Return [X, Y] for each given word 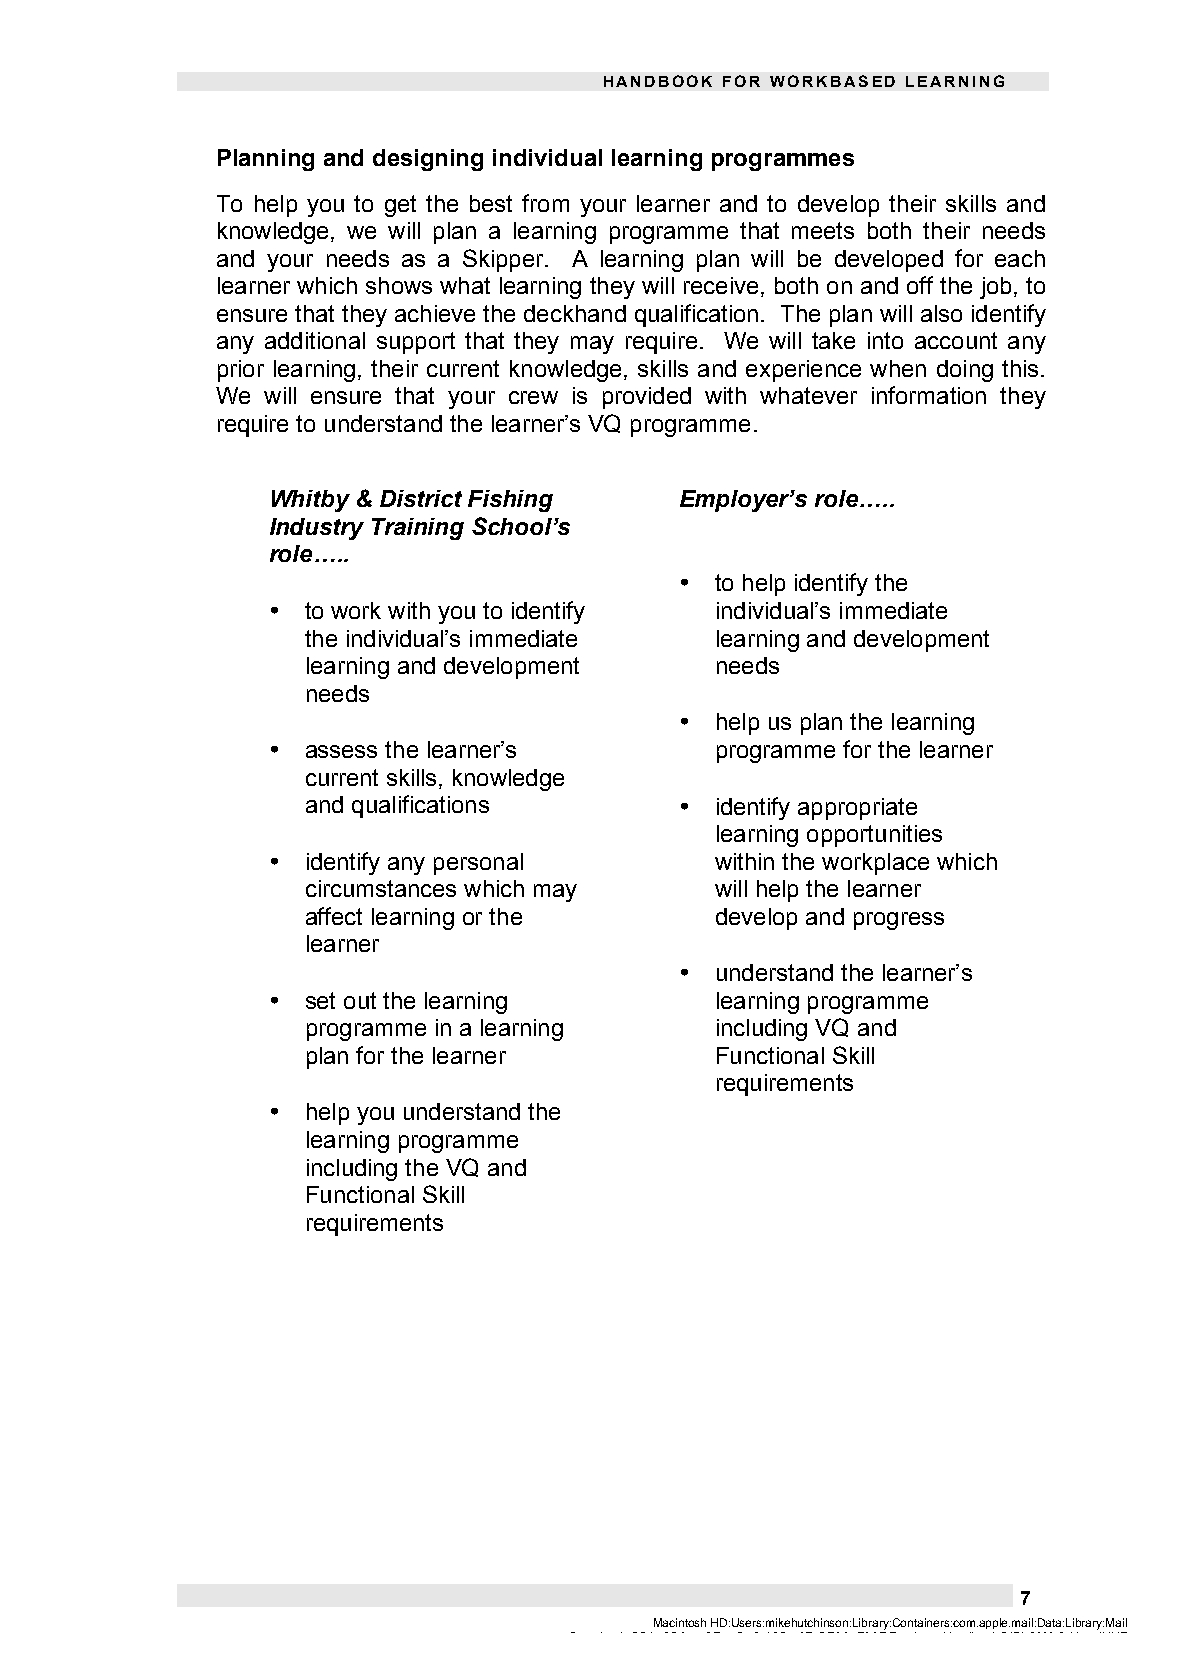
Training [418, 529]
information [929, 395]
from [545, 203]
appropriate [857, 809]
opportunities [874, 836]
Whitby [311, 501]
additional [315, 340]
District [421, 498]
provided [647, 398]
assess [341, 751]
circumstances [381, 888]
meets [823, 230]
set [320, 1000]
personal [478, 864]
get [400, 206]
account [956, 340]
